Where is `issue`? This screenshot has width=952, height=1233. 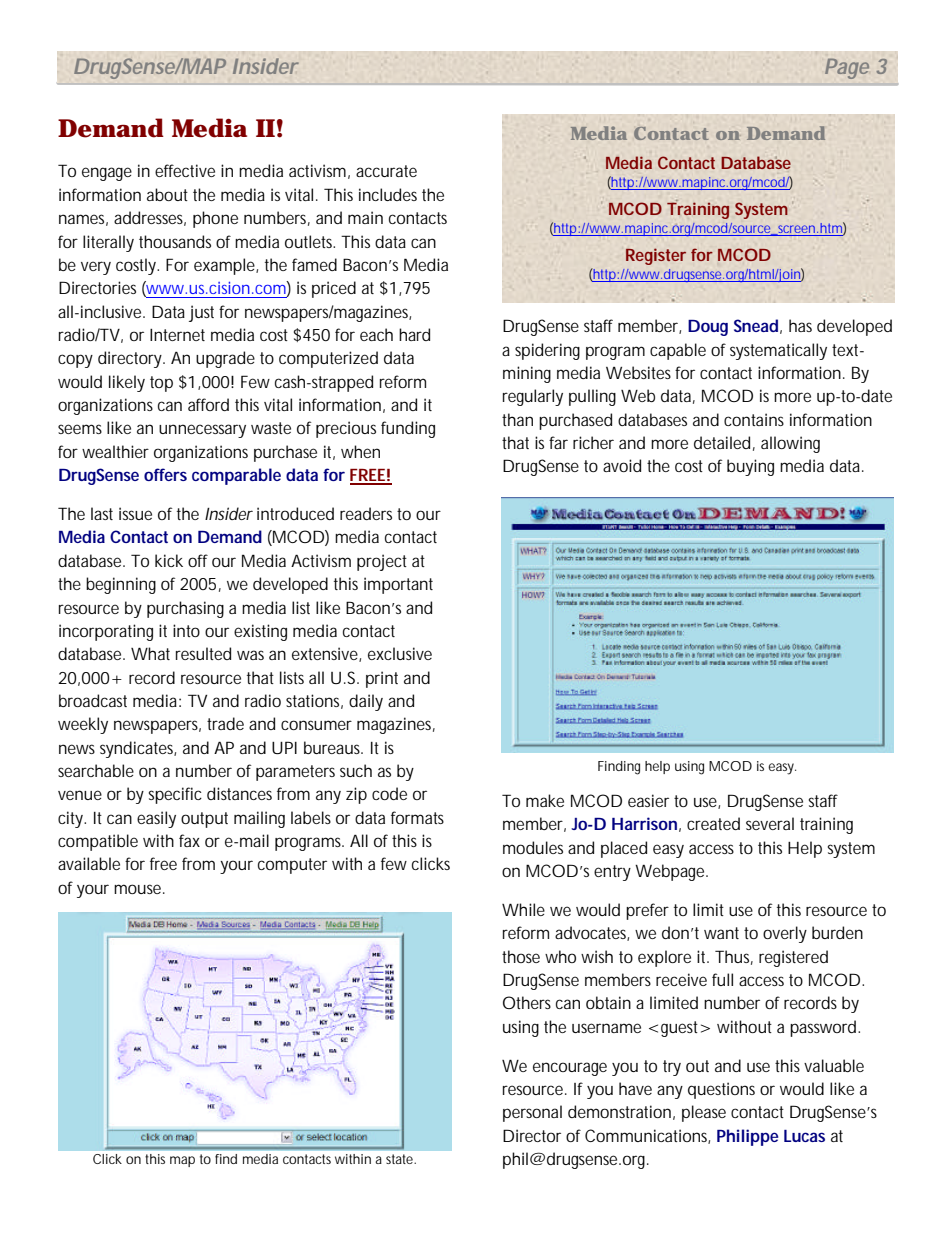 issue is located at coordinates (135, 513).
